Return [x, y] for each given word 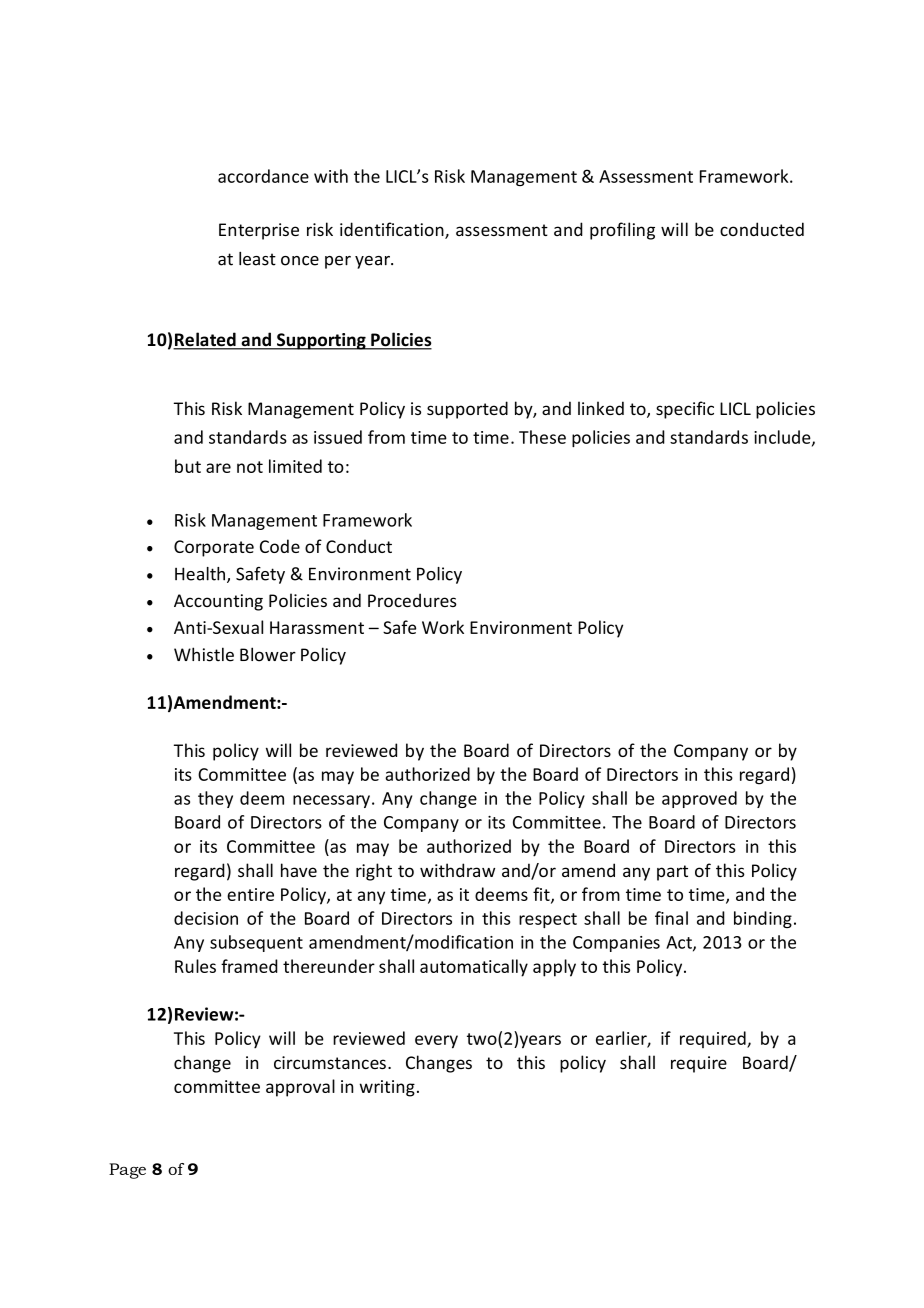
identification [393, 230]
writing [387, 1088]
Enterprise [259, 231]
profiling [622, 231]
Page [127, 1171]
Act [680, 943]
